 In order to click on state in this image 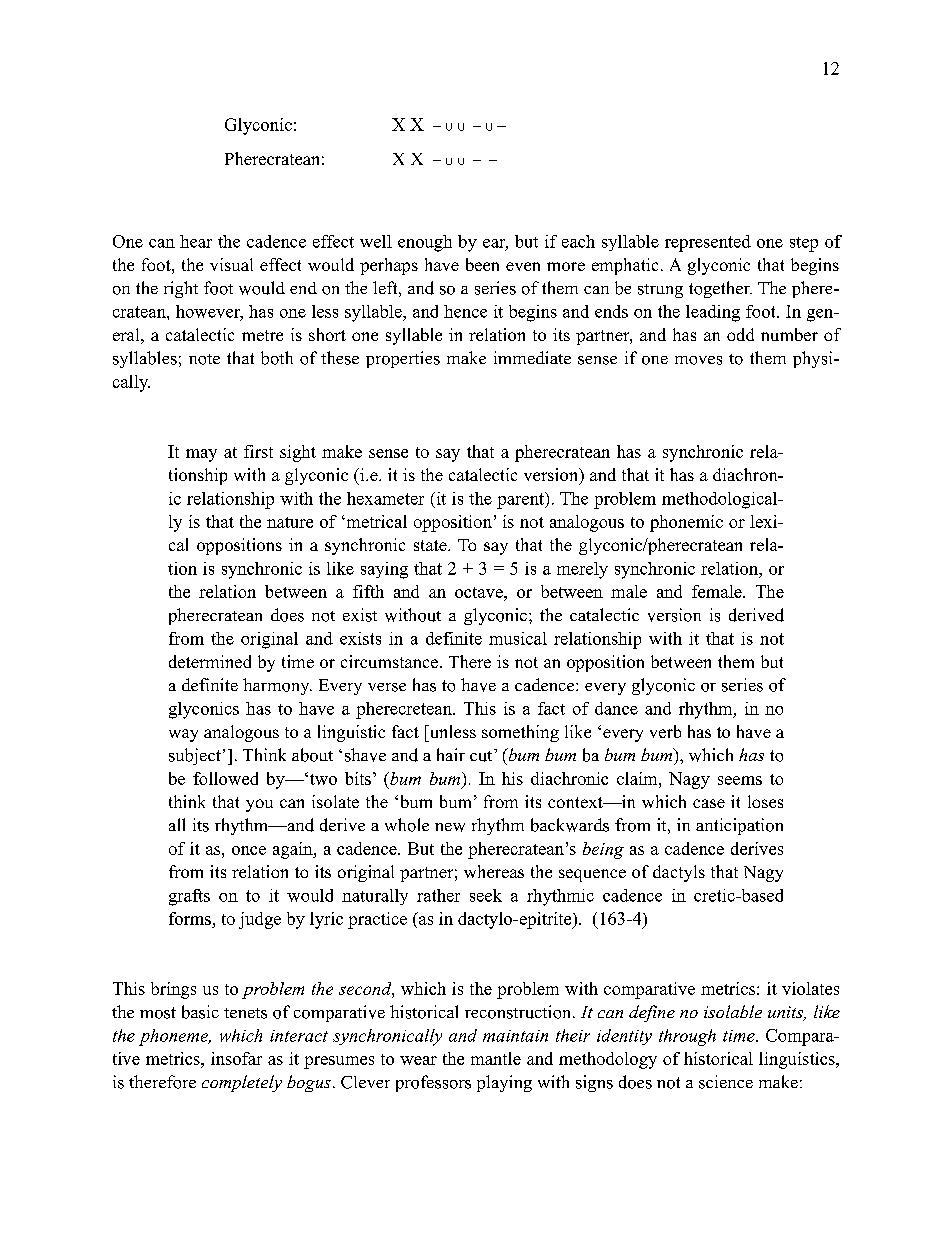, I will do `click(431, 545)`.
